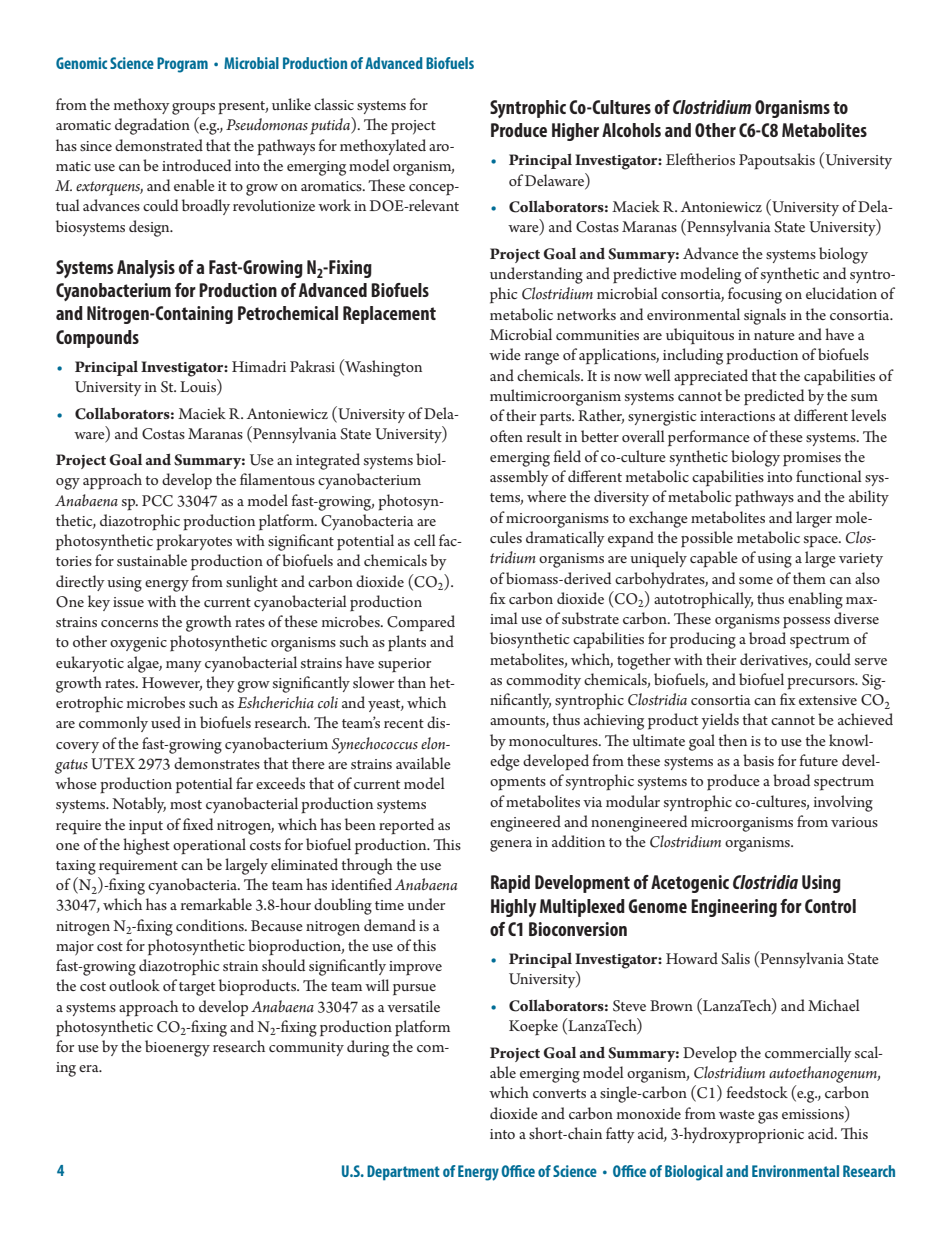  I want to click on Higher, so click(575, 132).
